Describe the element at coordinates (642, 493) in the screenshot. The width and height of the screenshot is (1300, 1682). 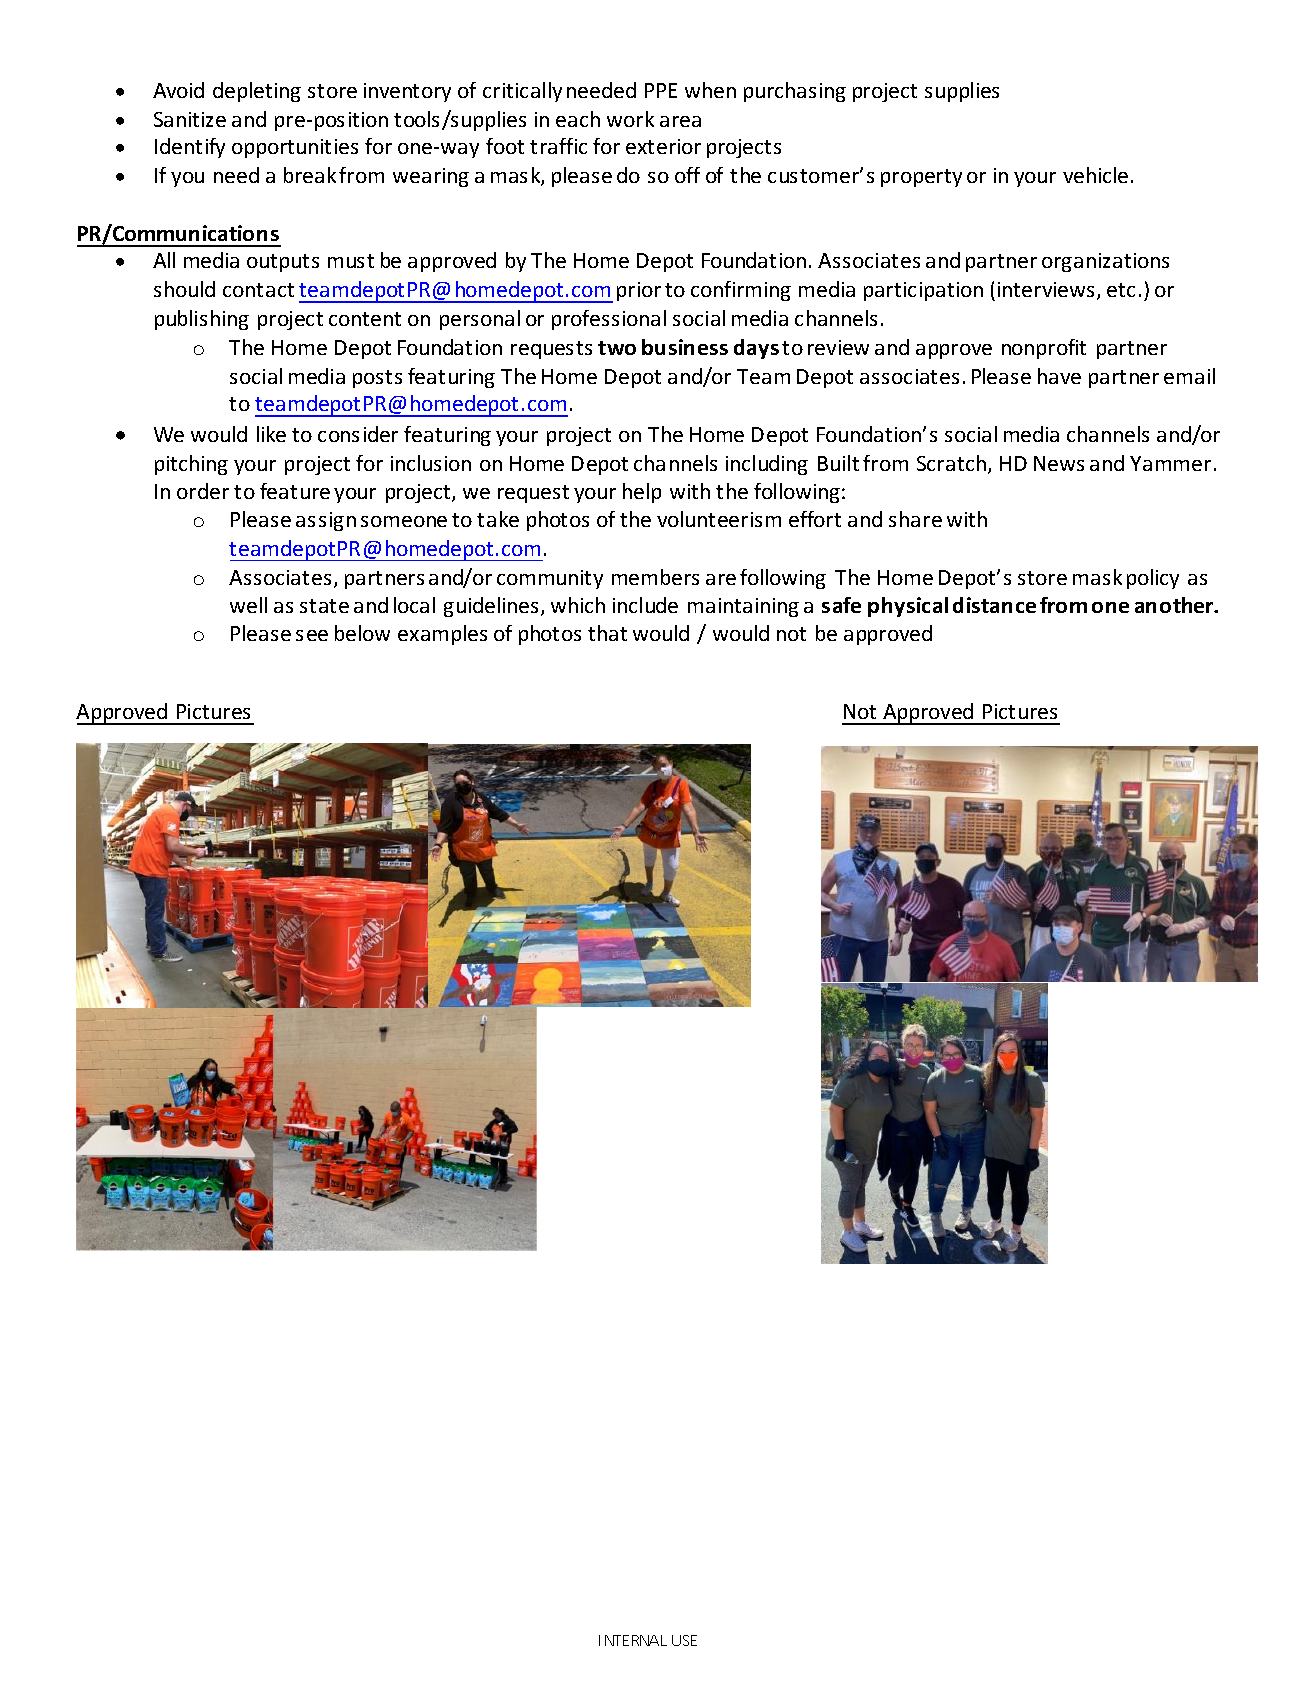
I see `help` at that location.
